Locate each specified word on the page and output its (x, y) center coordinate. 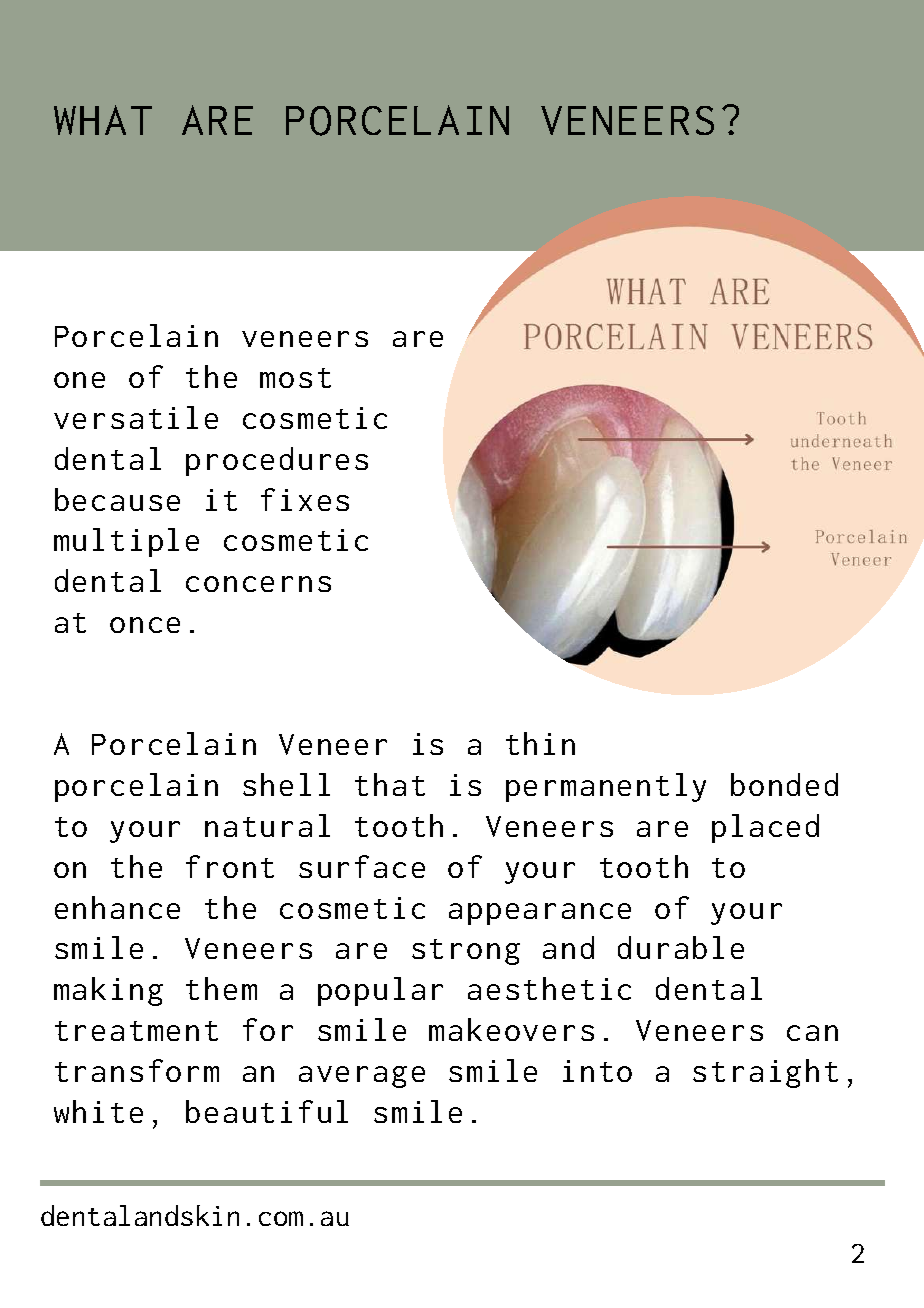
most (295, 378)
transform (137, 1070)
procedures (277, 461)
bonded (784, 784)
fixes (305, 499)
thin (540, 743)
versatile (136, 417)
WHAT (103, 120)
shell (286, 784)
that (390, 784)
